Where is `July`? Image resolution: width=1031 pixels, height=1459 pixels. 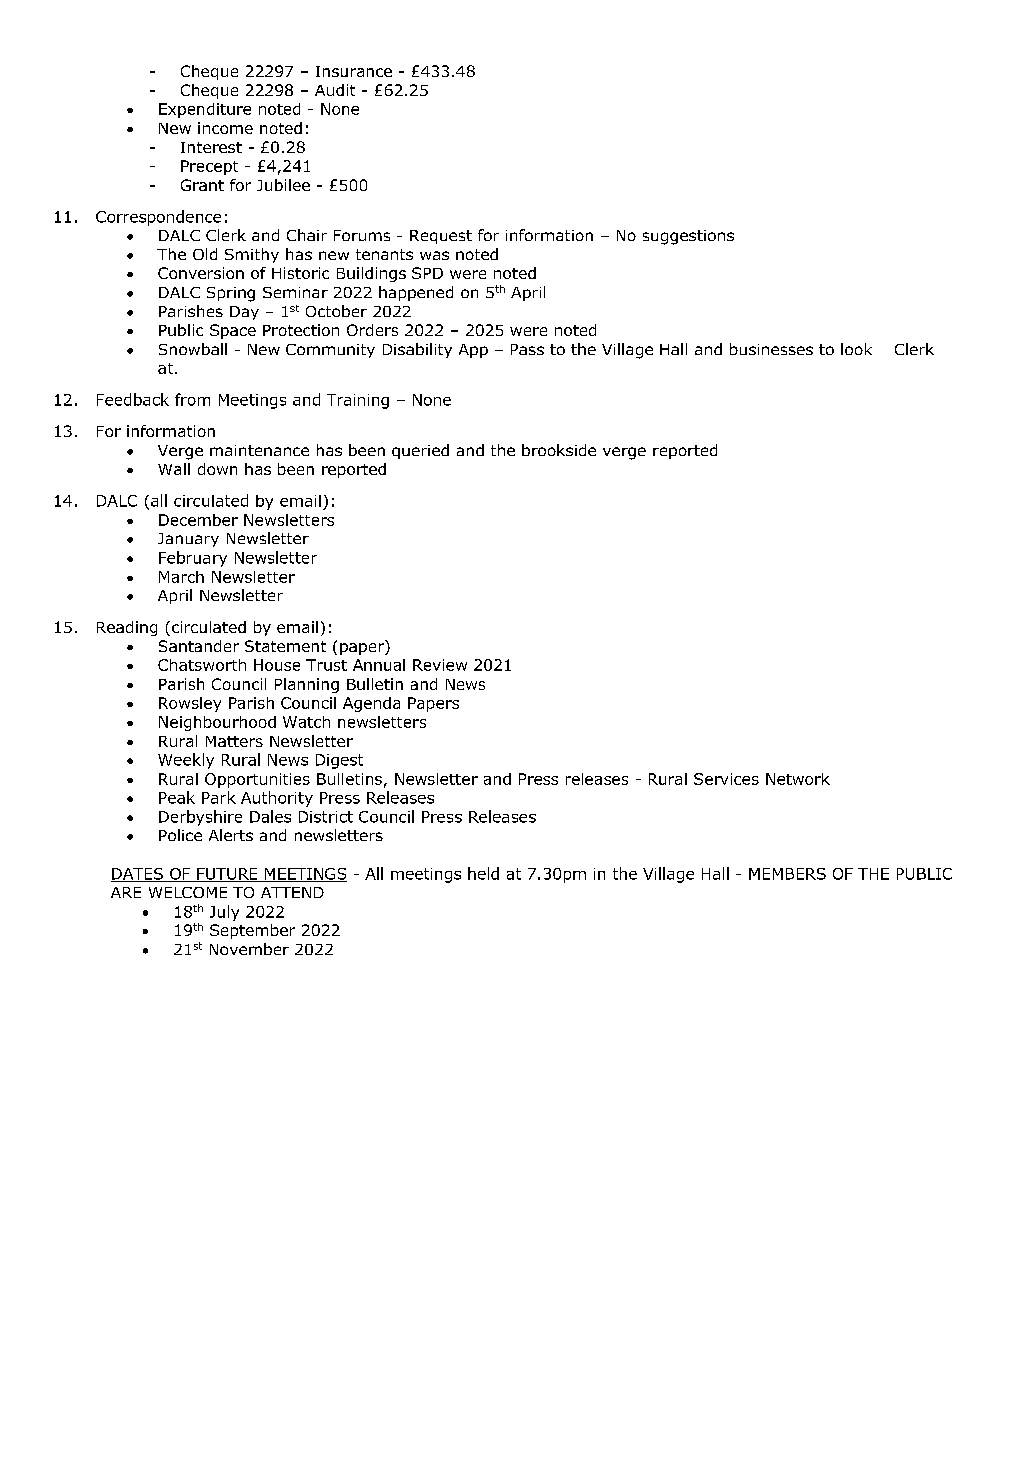
July is located at coordinates (224, 913).
